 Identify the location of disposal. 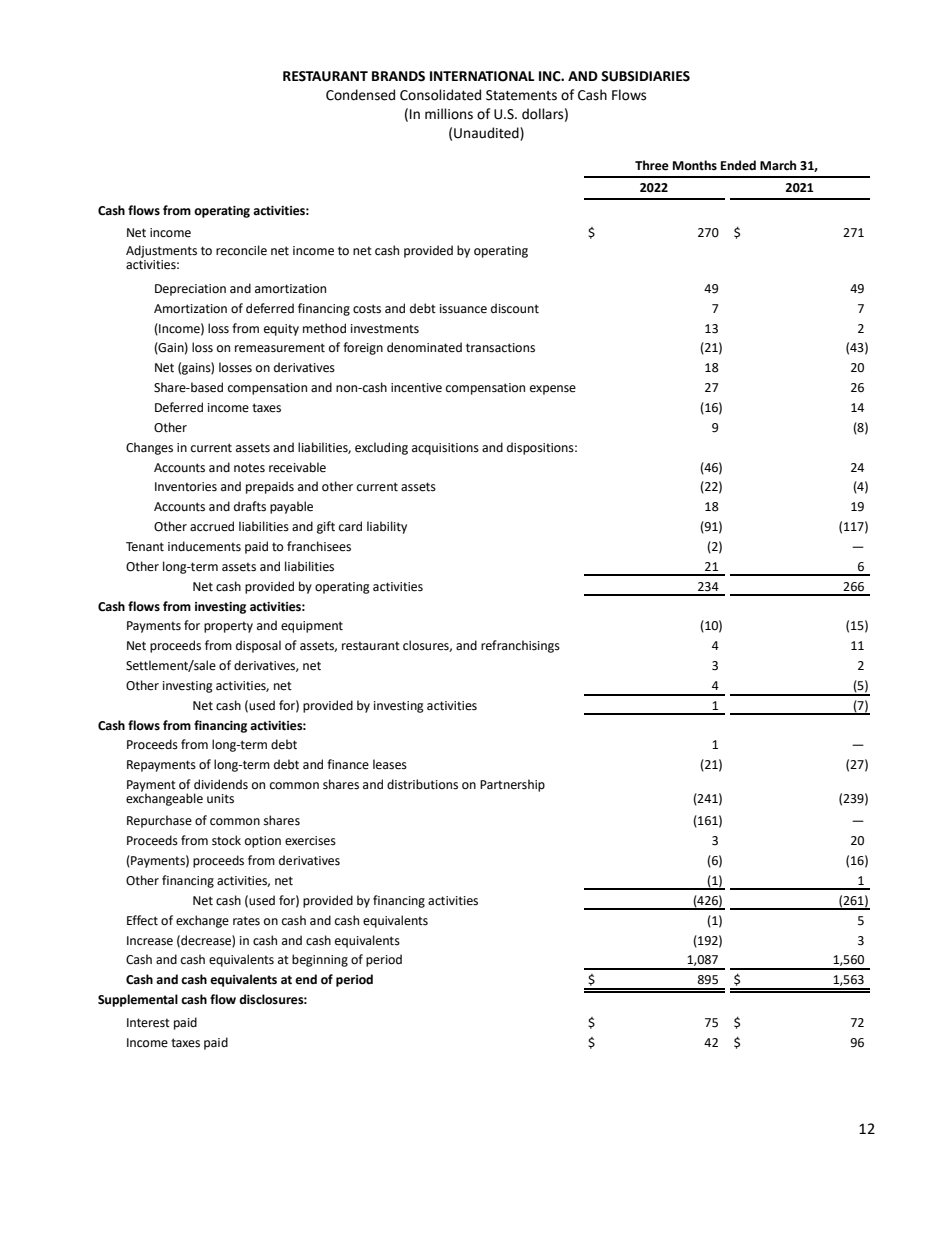
(258, 646).
